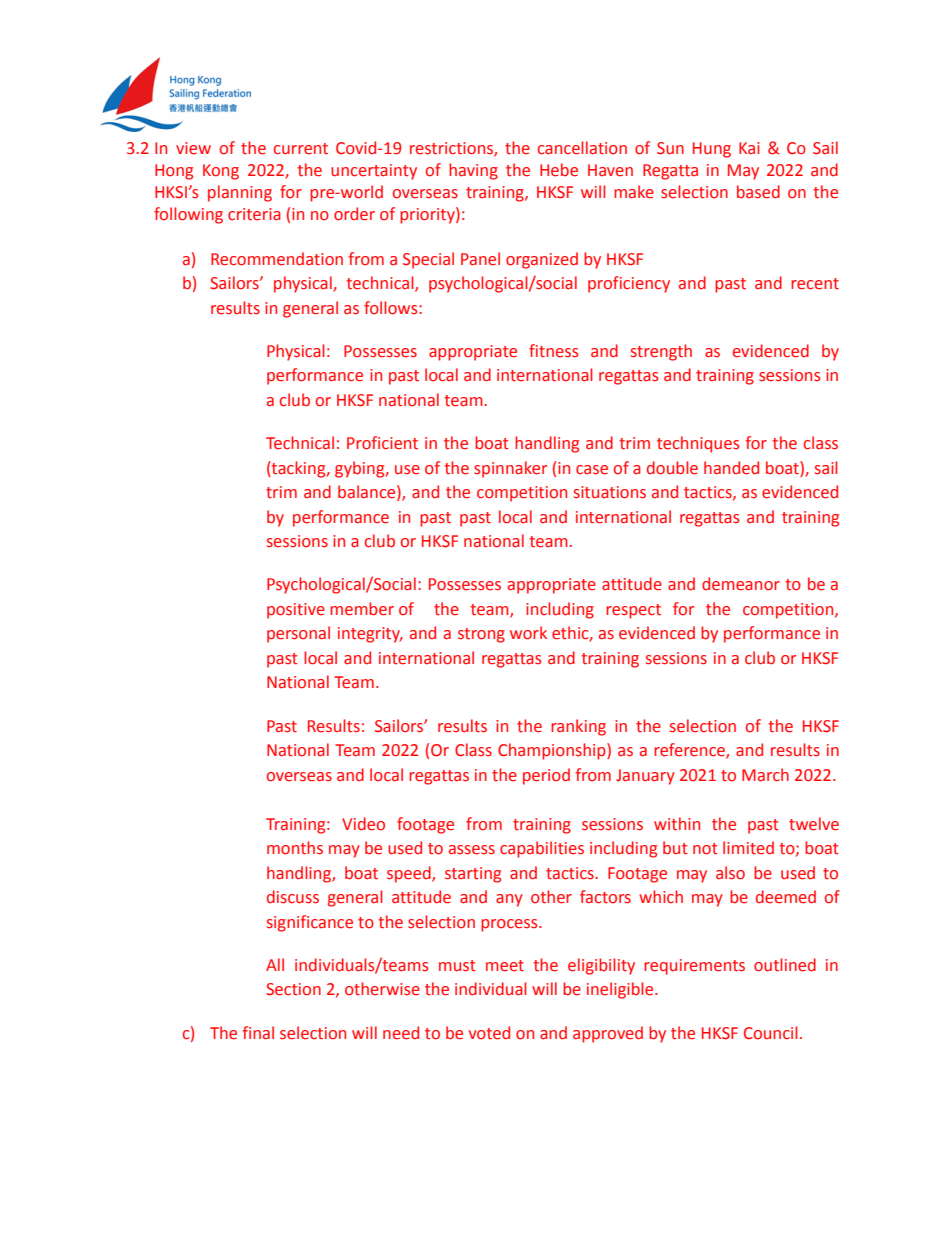  I want to click on based, so click(758, 192).
